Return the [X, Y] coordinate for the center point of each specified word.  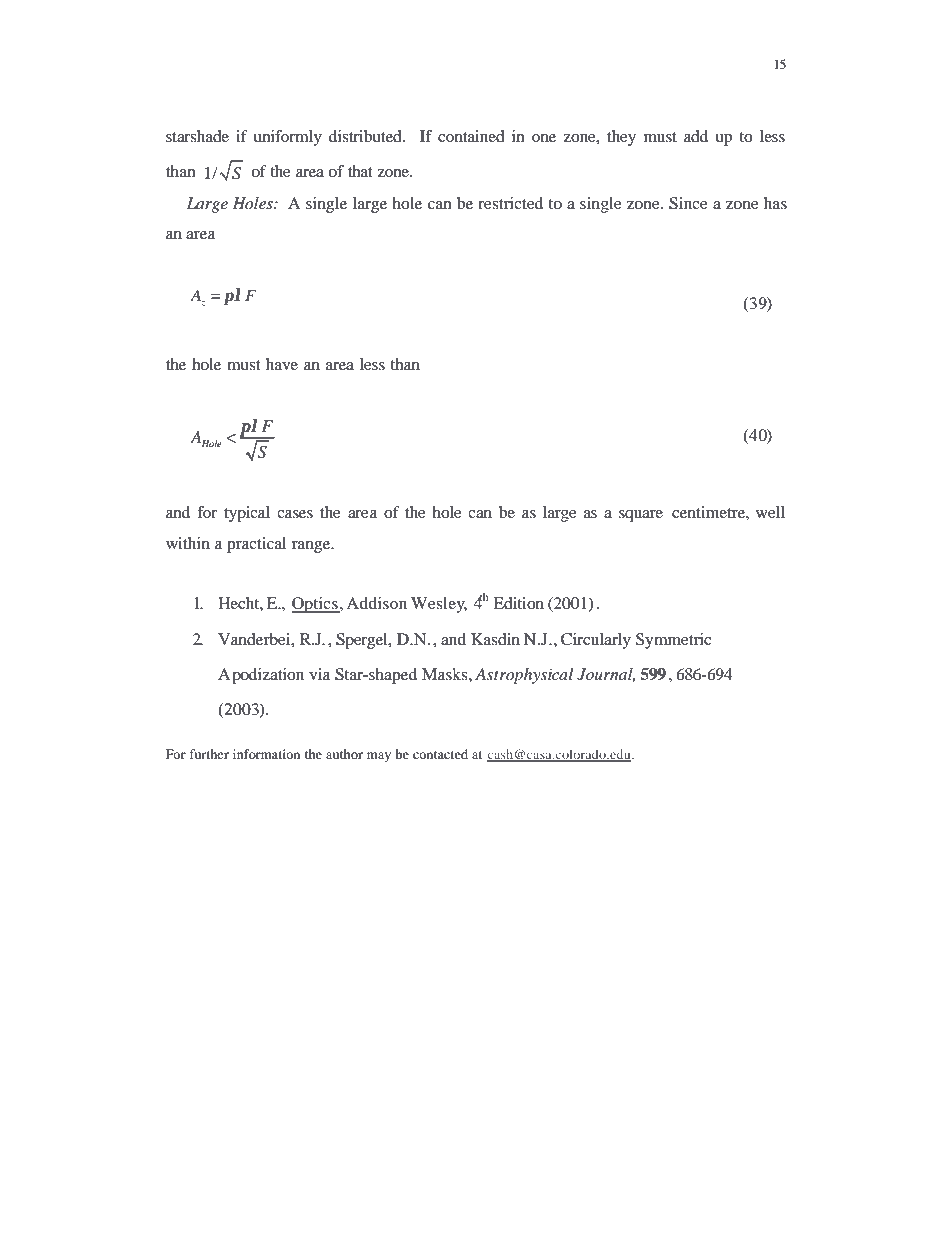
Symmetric [673, 641]
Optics [316, 605]
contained [471, 136]
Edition [518, 603]
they [621, 138]
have [282, 364]
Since [688, 203]
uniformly [287, 138]
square [641, 516]
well [770, 512]
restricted [510, 203]
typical [247, 514]
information [266, 754]
